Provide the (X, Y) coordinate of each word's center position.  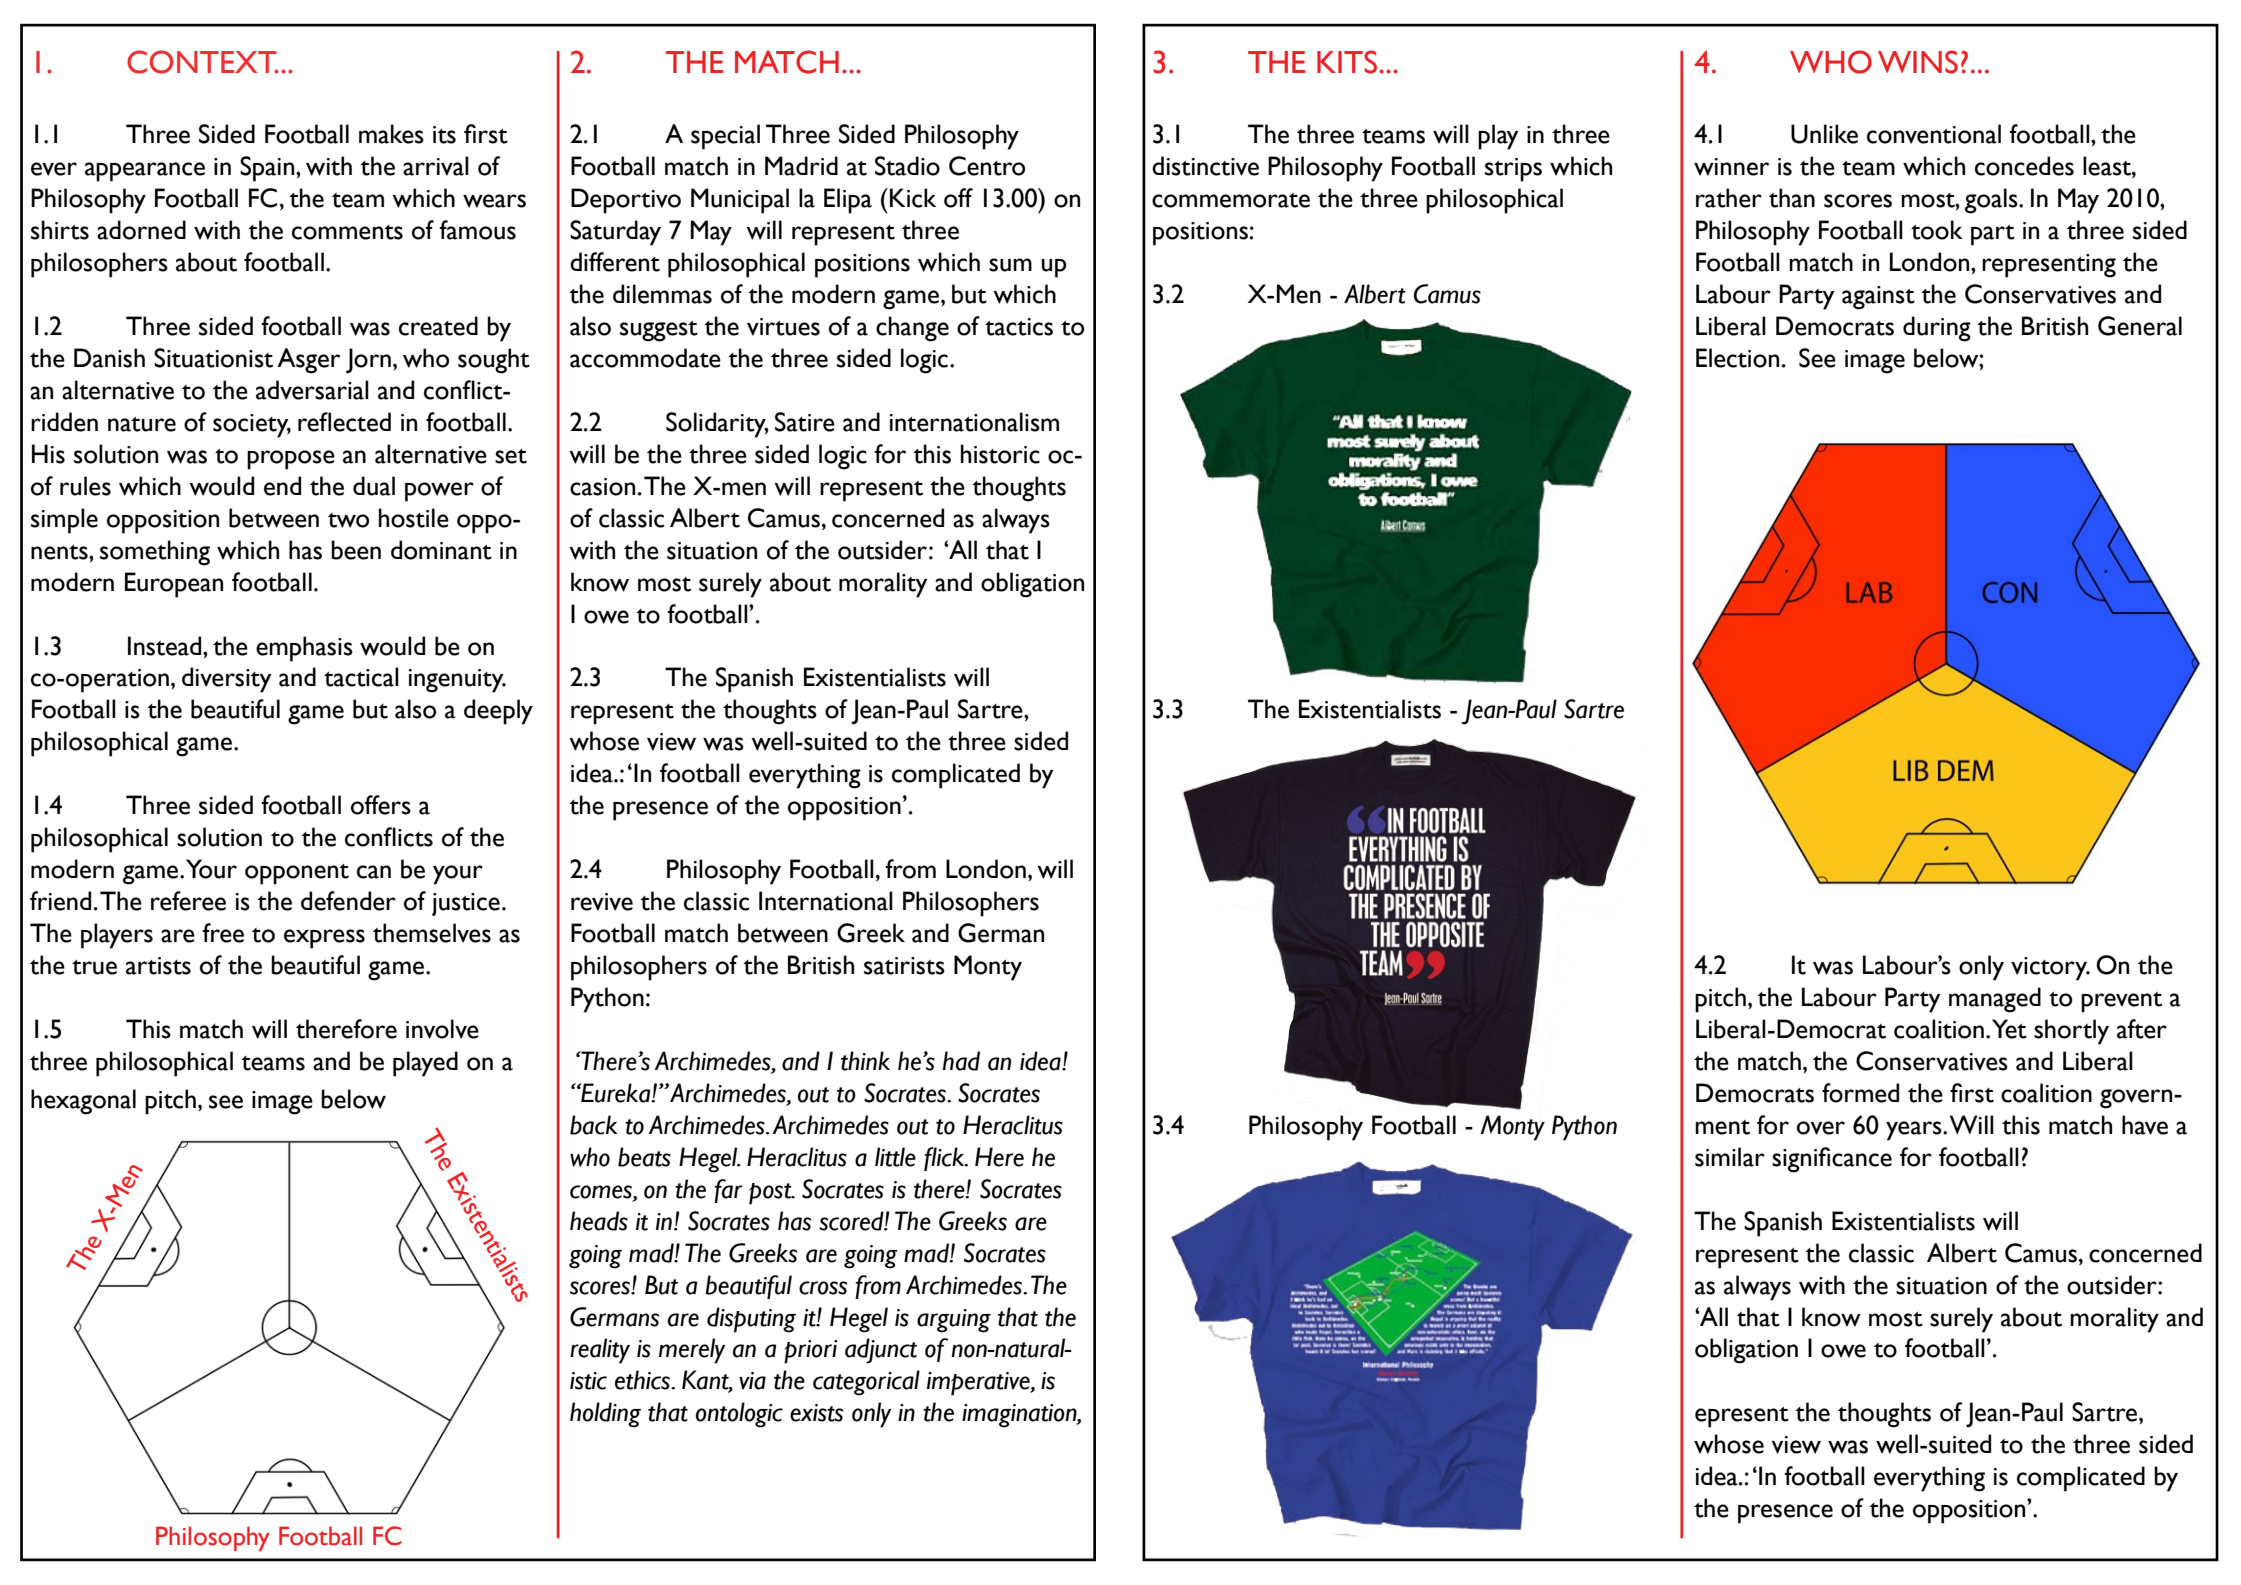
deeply (498, 712)
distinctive (1205, 166)
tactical (361, 677)
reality (600, 1351)
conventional (1934, 134)
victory (2050, 969)
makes (391, 134)
